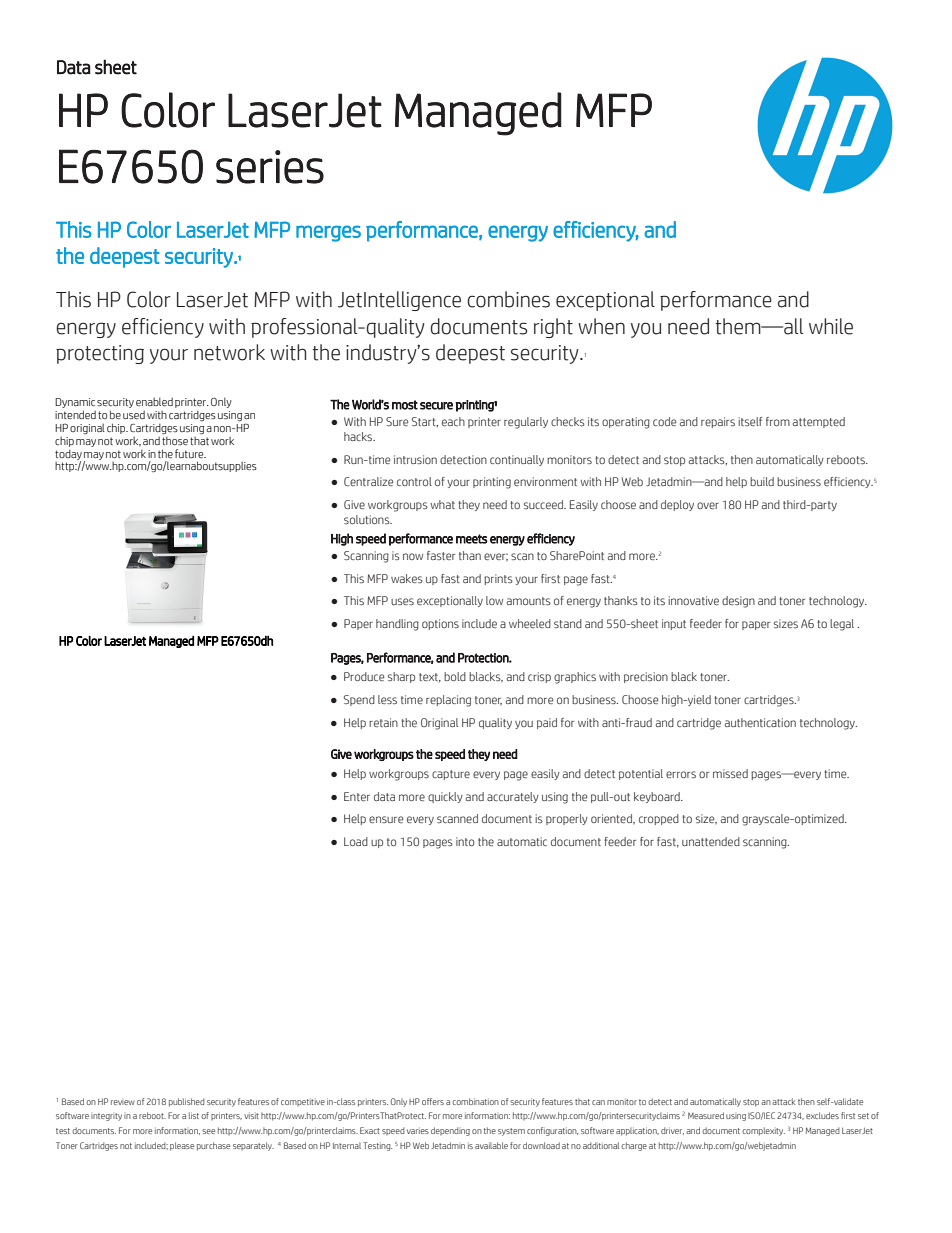 This document has height=1233, width=952. What do you see at coordinates (270, 167) in the document?
I see `series` at bounding box center [270, 167].
